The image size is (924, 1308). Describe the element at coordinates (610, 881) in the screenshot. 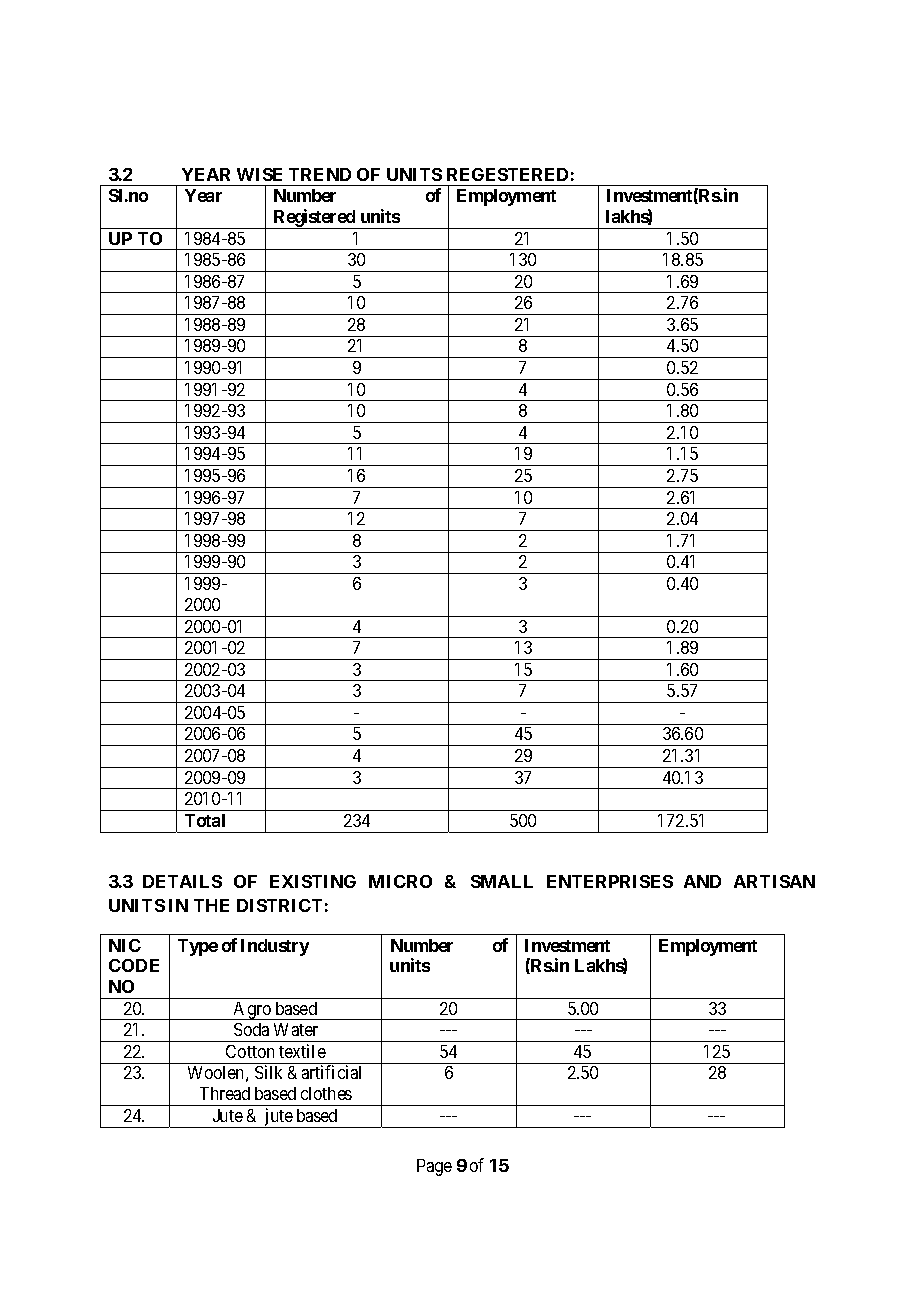

I see `ENTERPRISES` at that location.
